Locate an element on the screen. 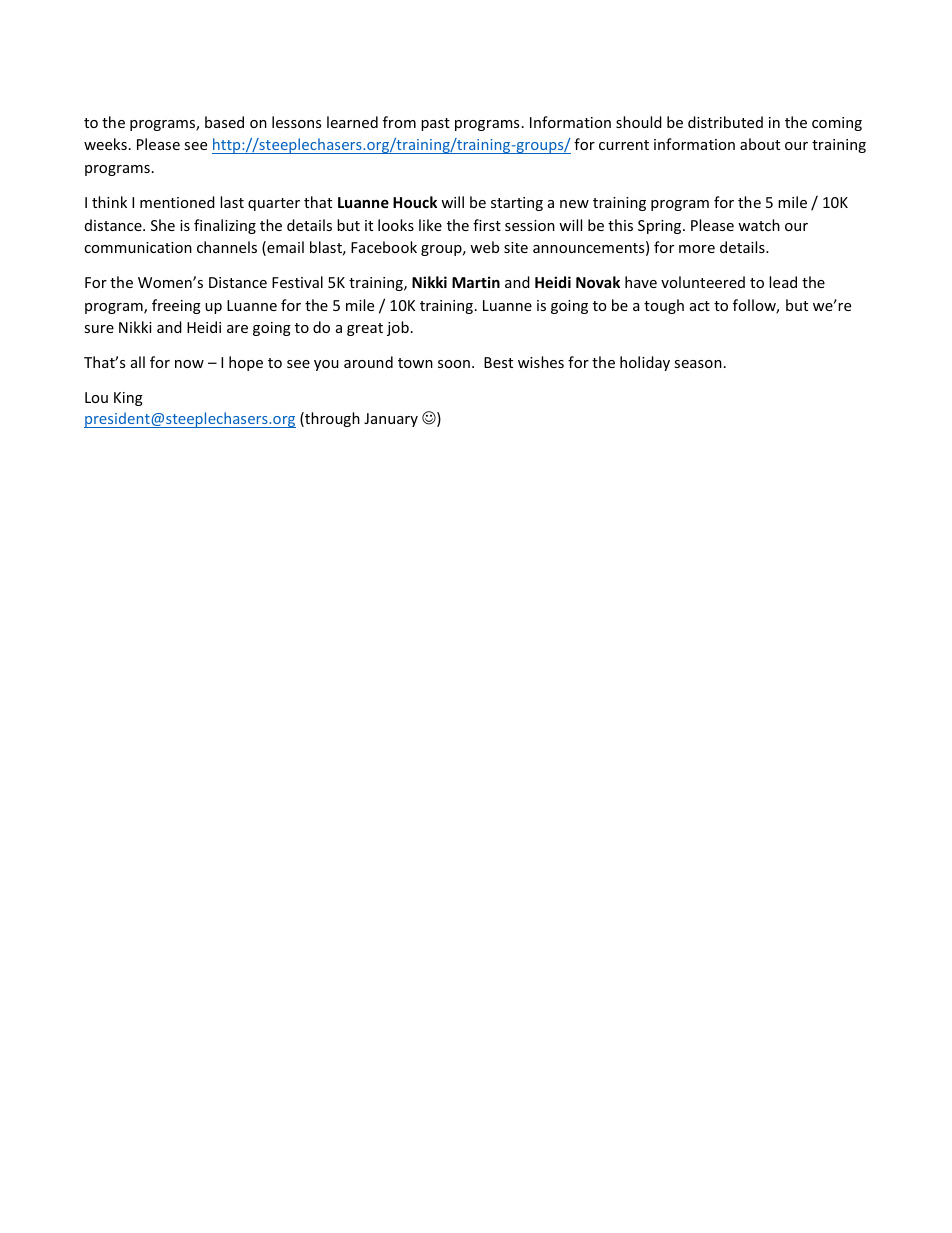 The image size is (952, 1233). watch is located at coordinates (759, 225).
